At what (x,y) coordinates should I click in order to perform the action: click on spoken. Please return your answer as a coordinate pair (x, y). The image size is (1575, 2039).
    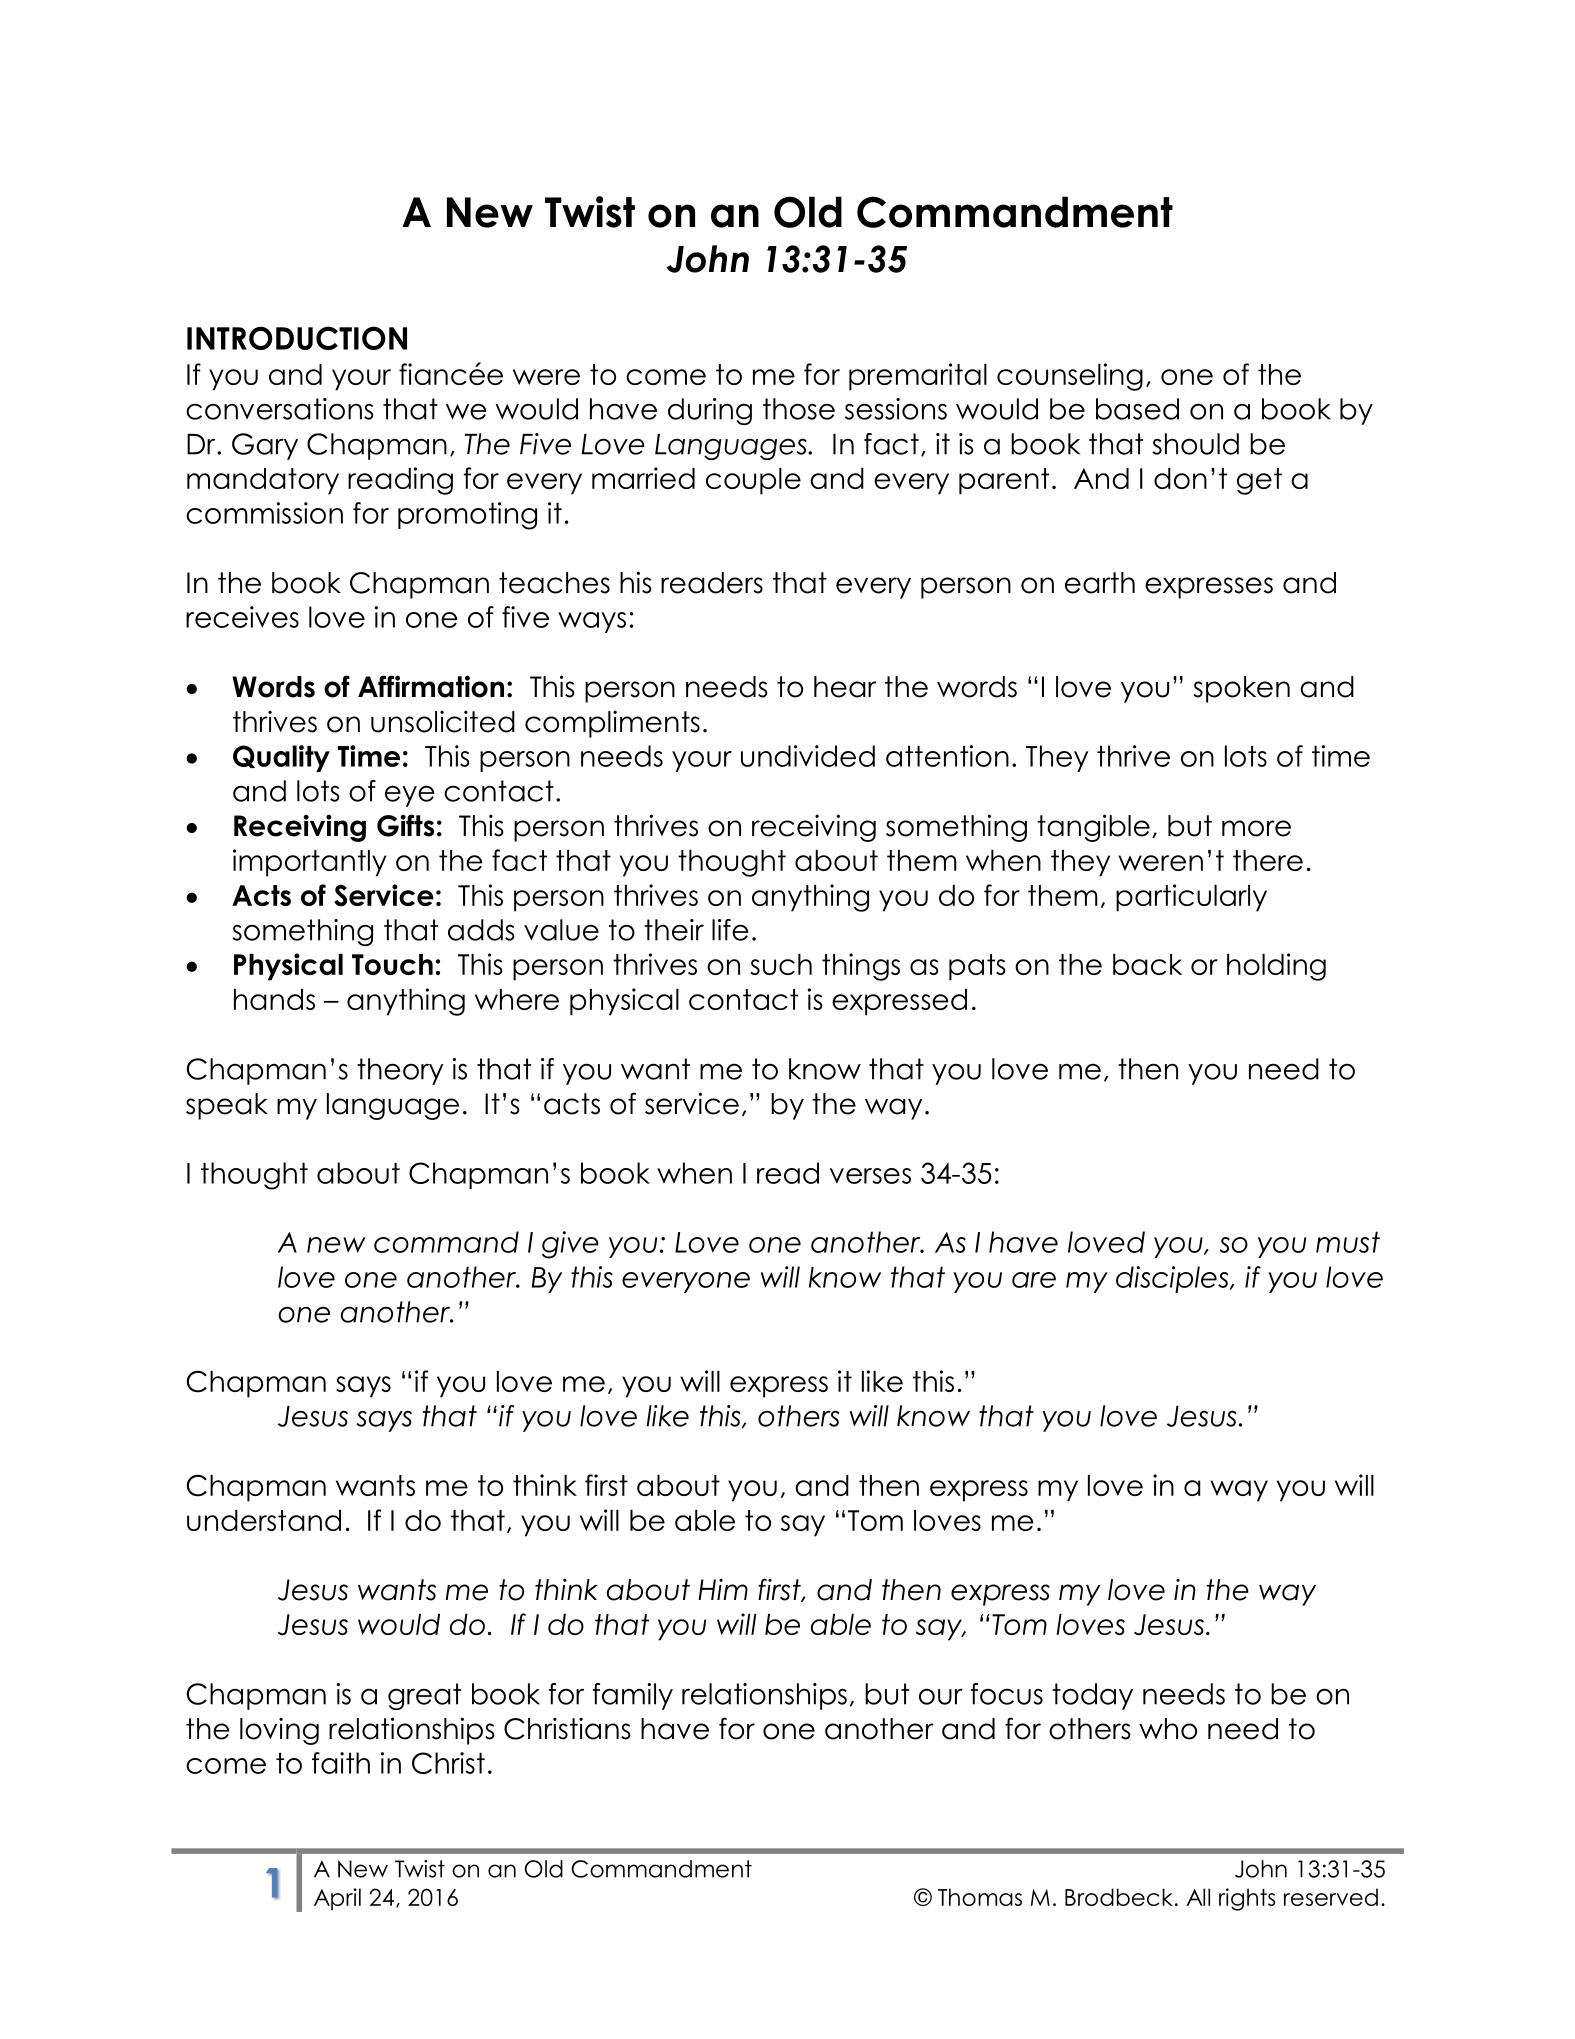
    Looking at the image, I should click on (1241, 689).
